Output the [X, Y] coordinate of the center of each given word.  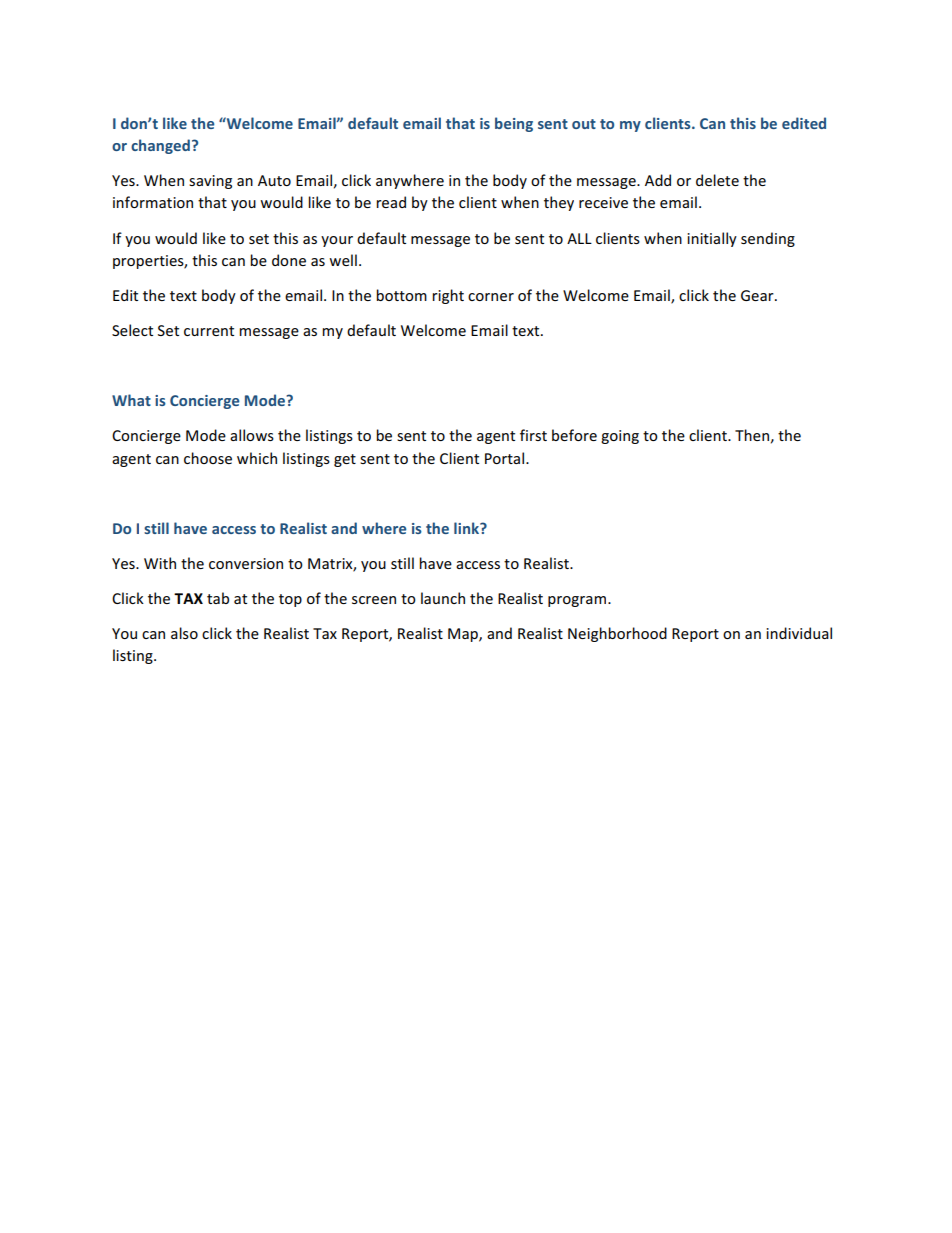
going [620, 437]
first [533, 435]
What [131, 400]
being [514, 124]
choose [208, 458]
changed [160, 146]
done [289, 260]
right [448, 296]
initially [712, 239]
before [574, 435]
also [184, 633]
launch [443, 598]
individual [799, 633]
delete [717, 180]
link [467, 528]
